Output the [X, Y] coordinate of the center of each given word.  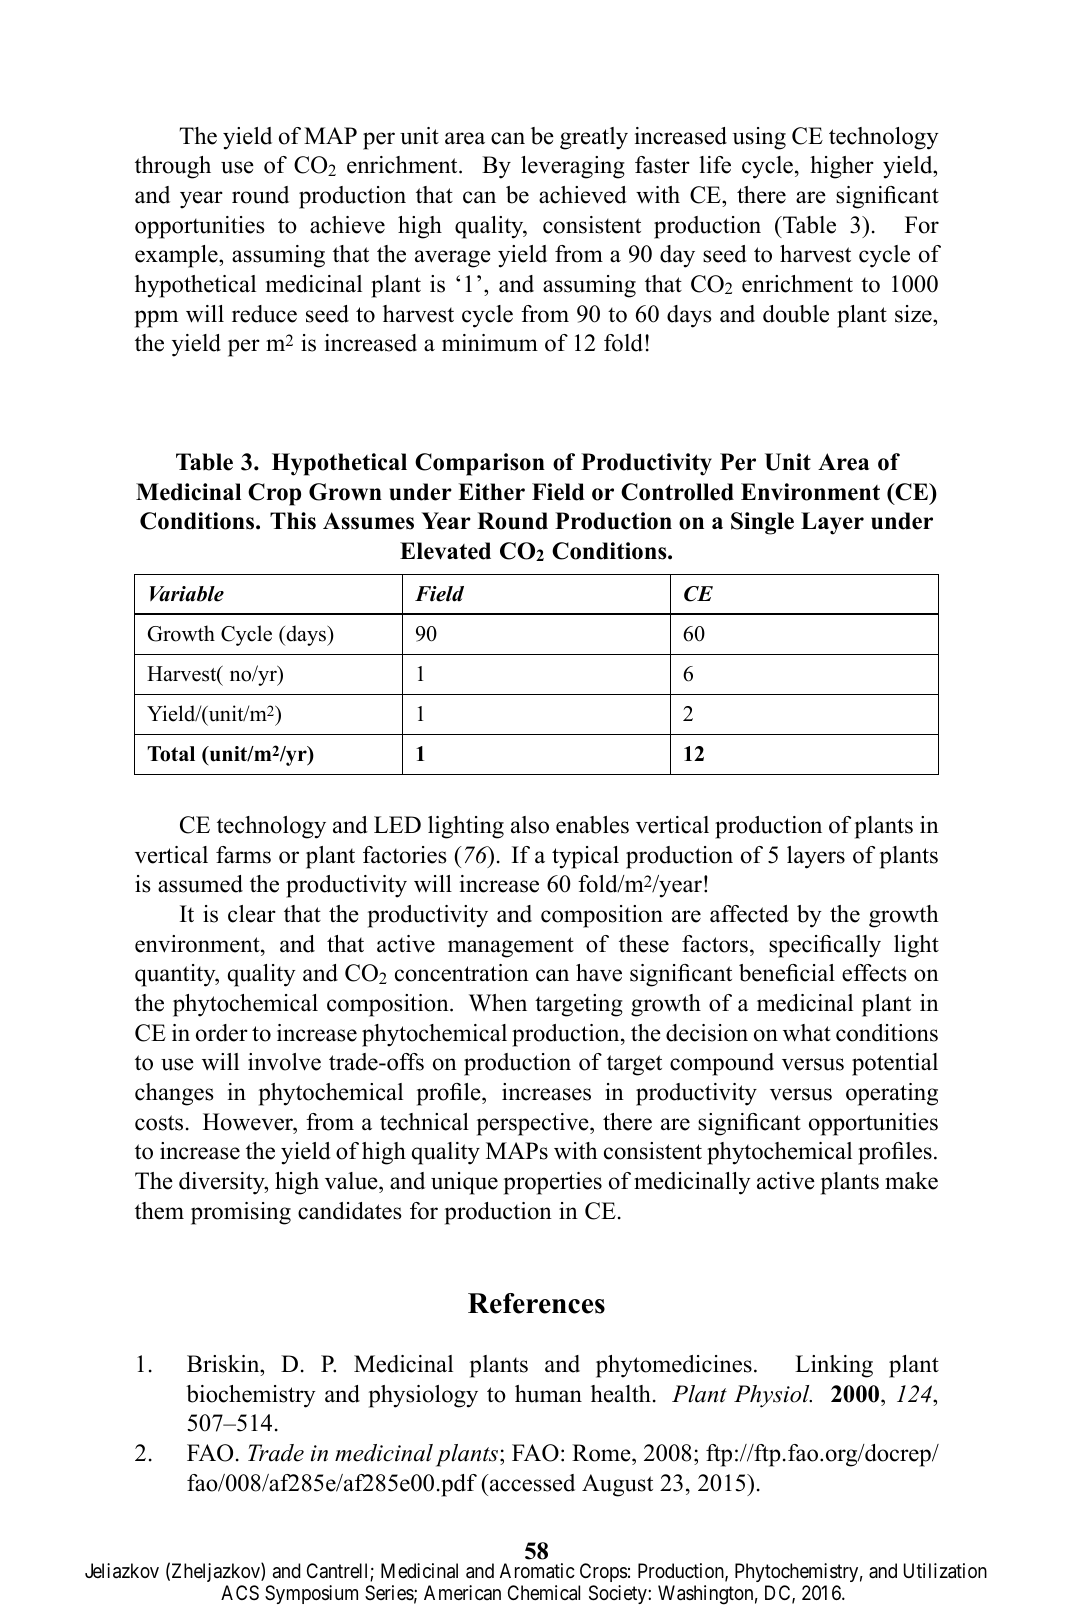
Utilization [945, 1571]
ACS [240, 1592]
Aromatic [537, 1571]
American [462, 1592]
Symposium [311, 1594]
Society [619, 1594]
